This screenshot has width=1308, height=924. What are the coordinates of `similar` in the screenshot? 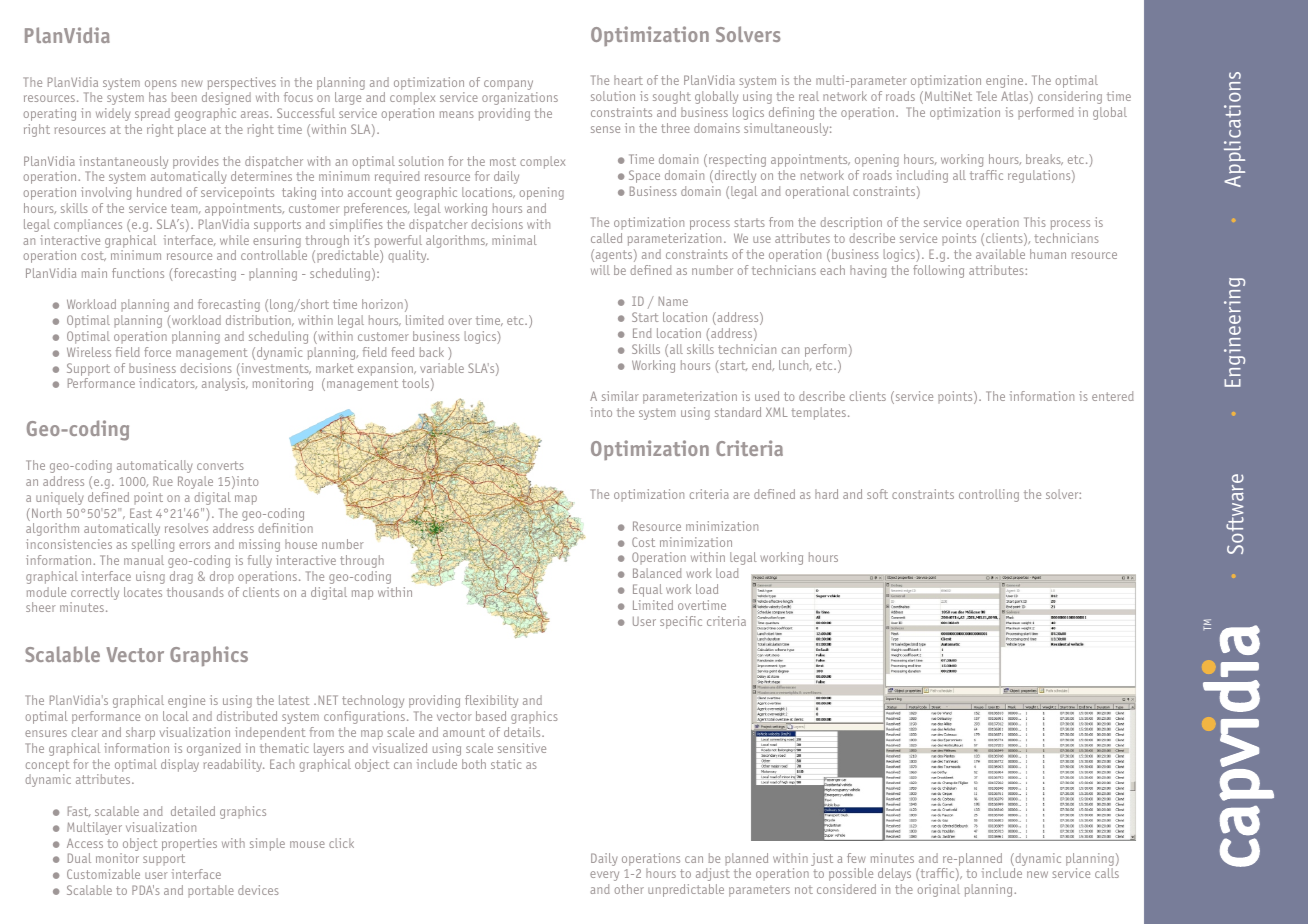 It's located at (620, 396).
